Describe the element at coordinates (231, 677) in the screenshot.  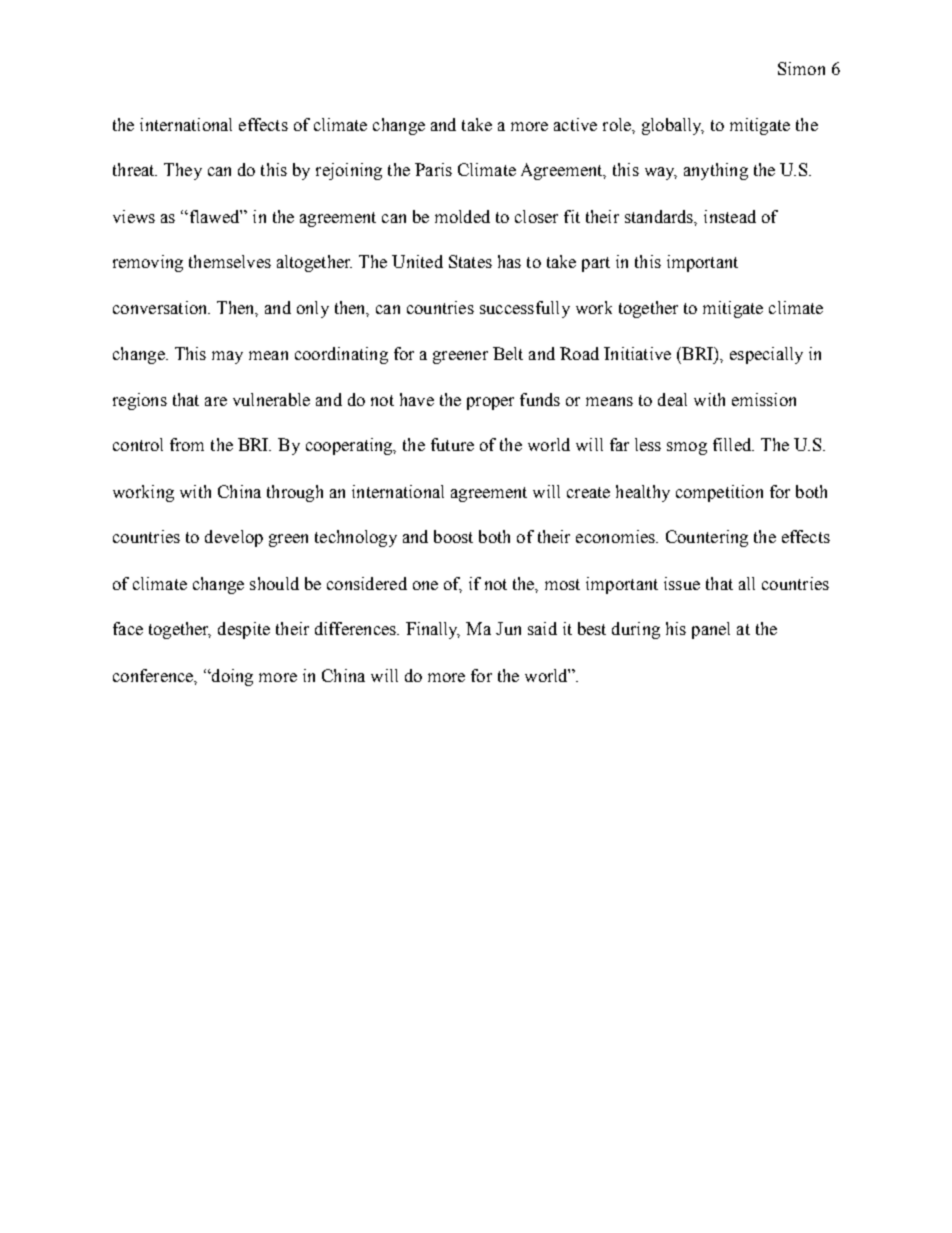
I see `doing` at that location.
